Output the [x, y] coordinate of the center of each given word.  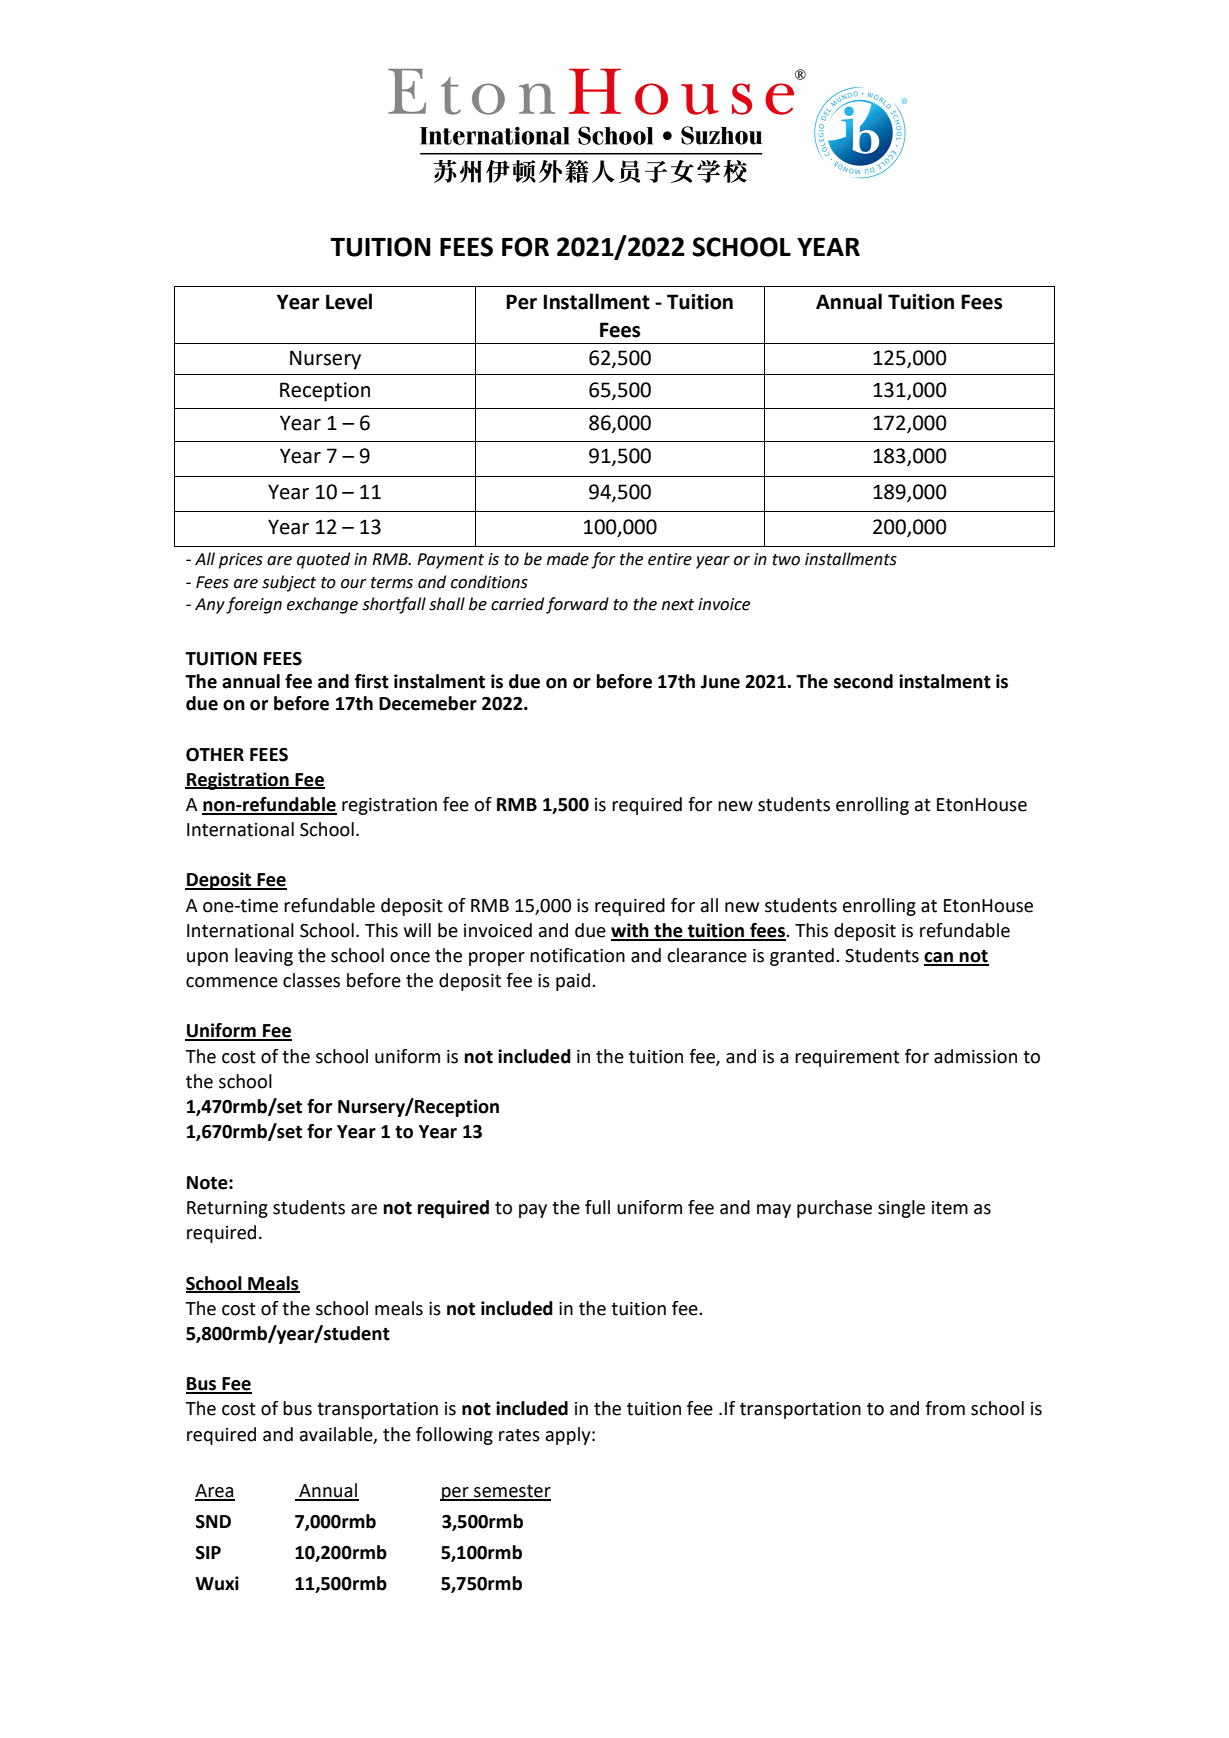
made [568, 559]
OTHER [215, 755]
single [901, 1209]
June [720, 682]
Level [349, 301]
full [597, 1207]
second [863, 681]
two [786, 560]
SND [213, 1522]
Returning [227, 1209]
